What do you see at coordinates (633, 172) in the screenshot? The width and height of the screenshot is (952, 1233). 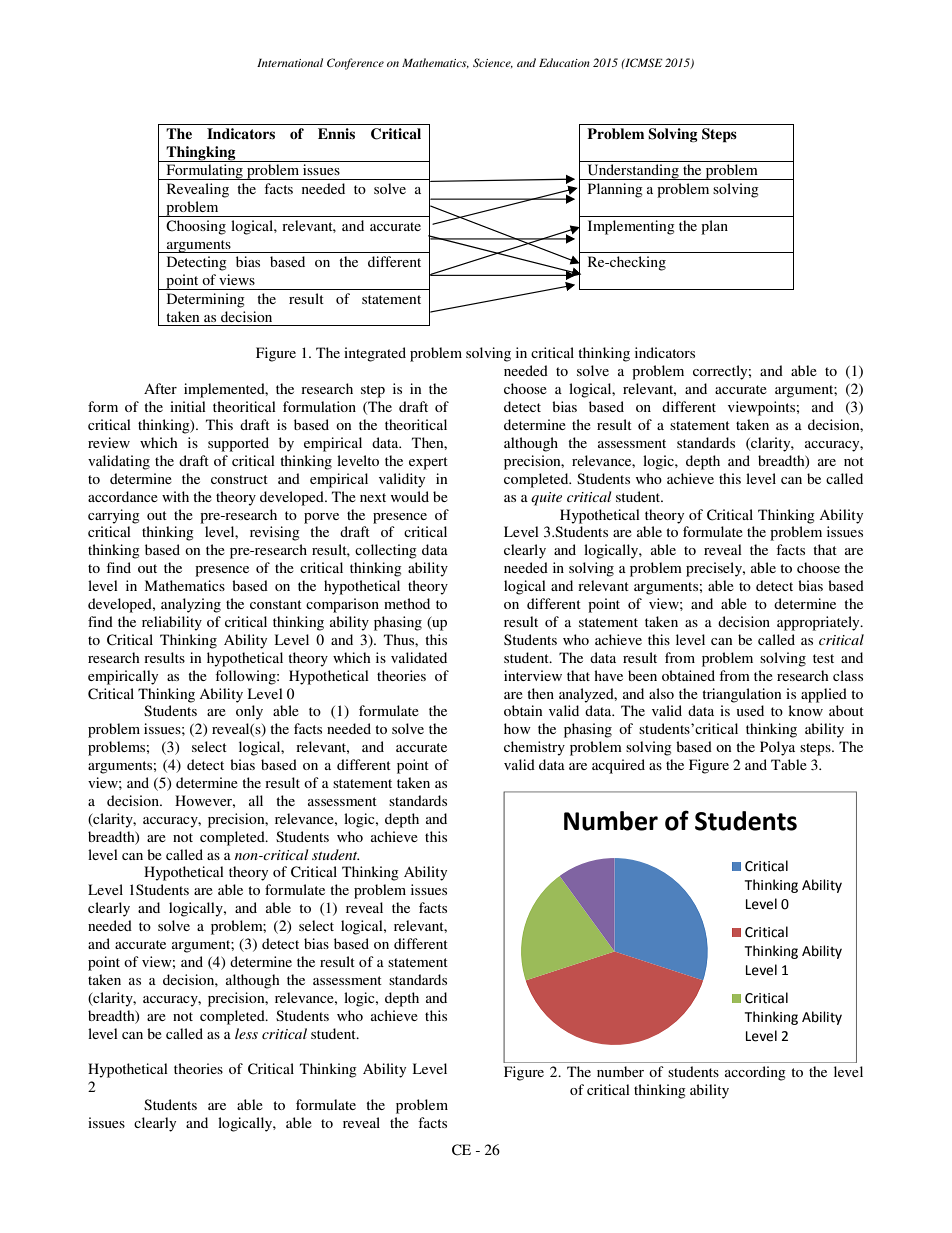 I see `Understanding` at bounding box center [633, 172].
